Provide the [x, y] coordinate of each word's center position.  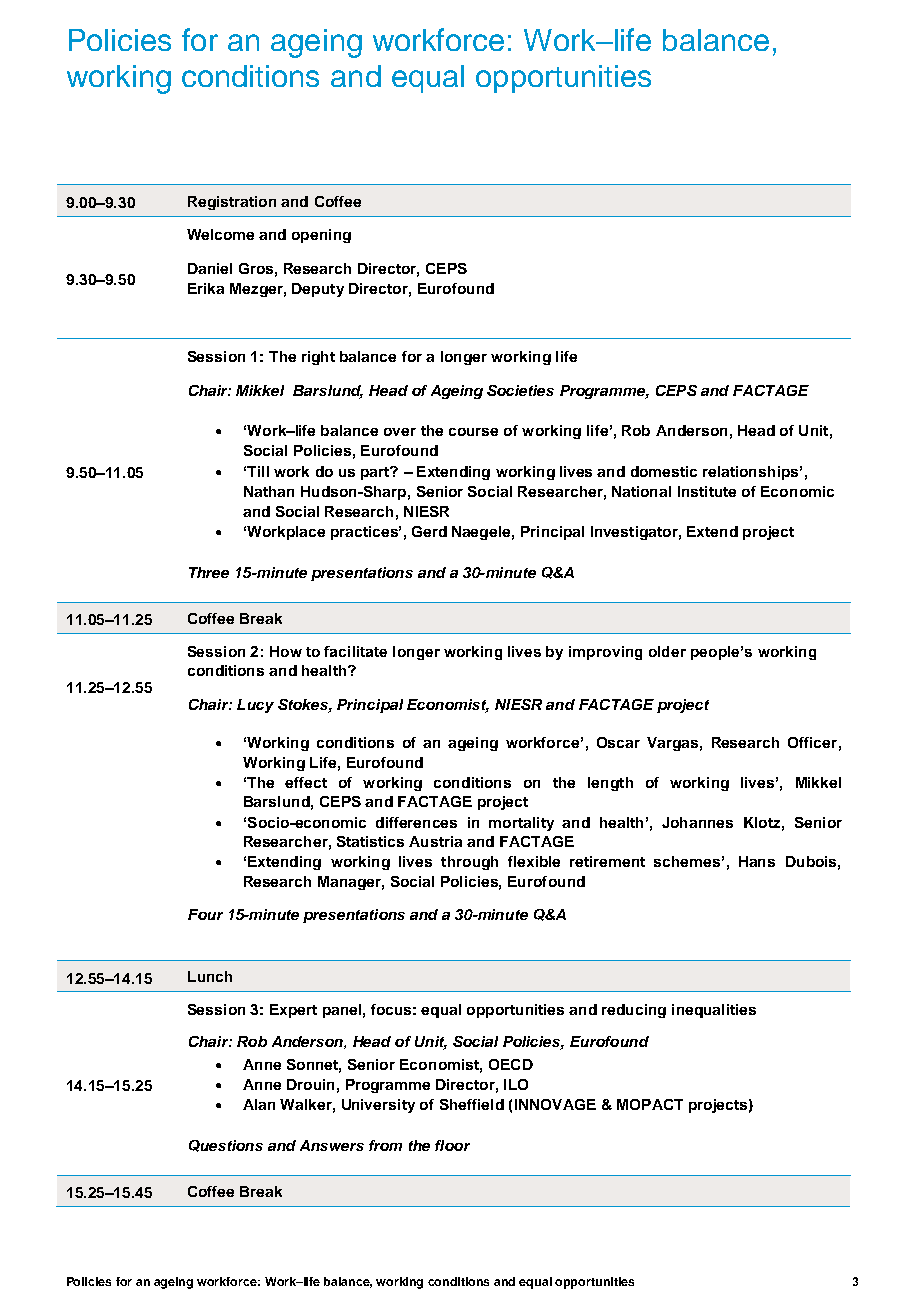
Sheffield [472, 1104]
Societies [520, 390]
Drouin [310, 1084]
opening [321, 236]
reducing [634, 1011]
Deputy [318, 290]
